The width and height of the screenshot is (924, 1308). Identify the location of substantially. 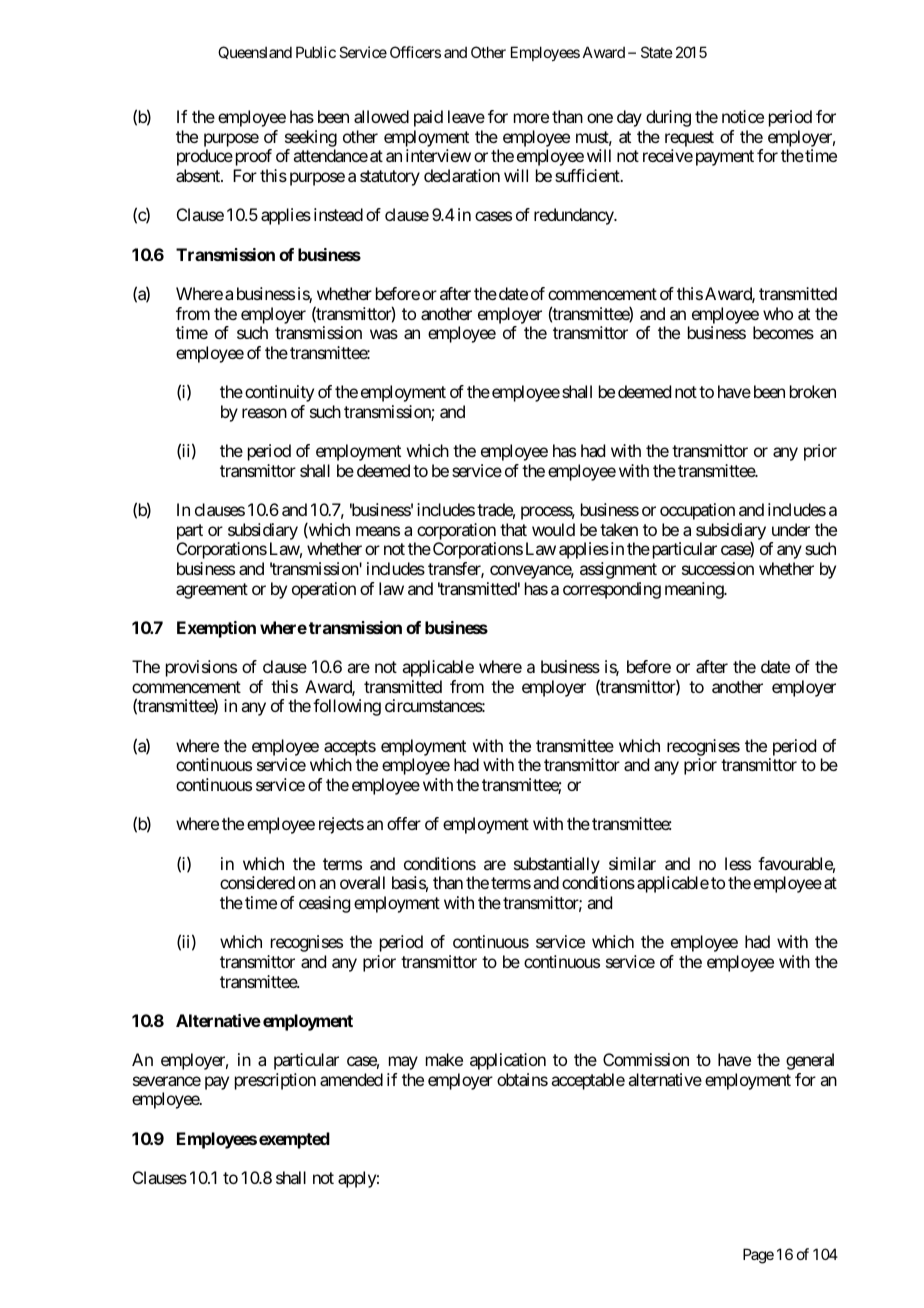
(557, 865).
